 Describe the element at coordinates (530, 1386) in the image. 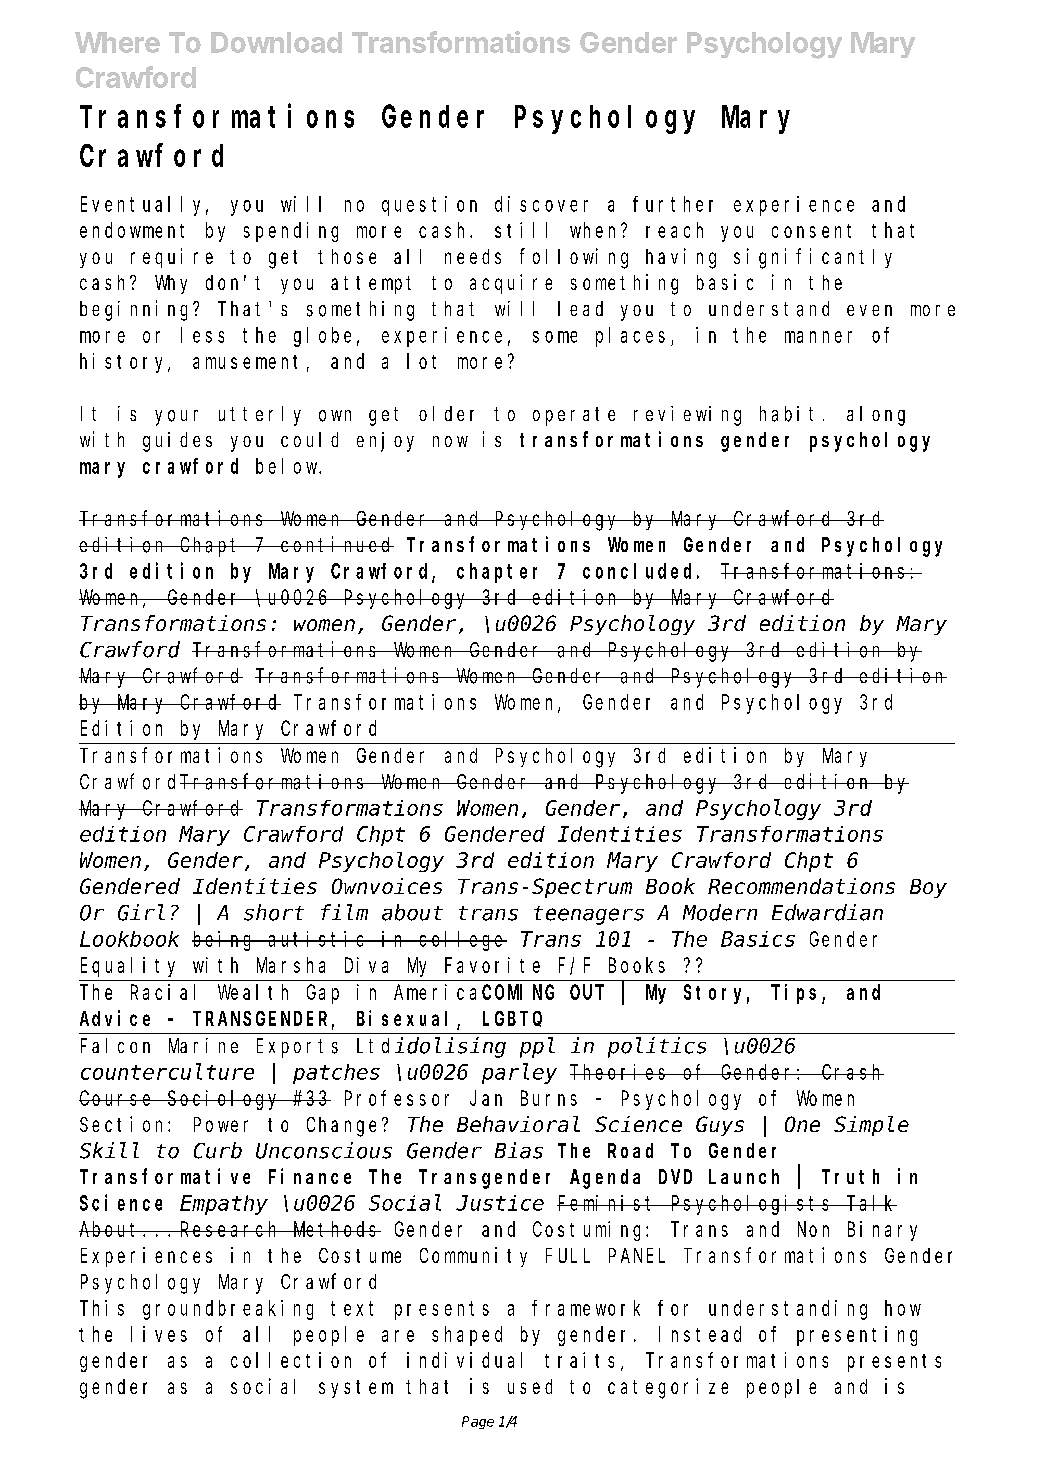

I see `used` at that location.
